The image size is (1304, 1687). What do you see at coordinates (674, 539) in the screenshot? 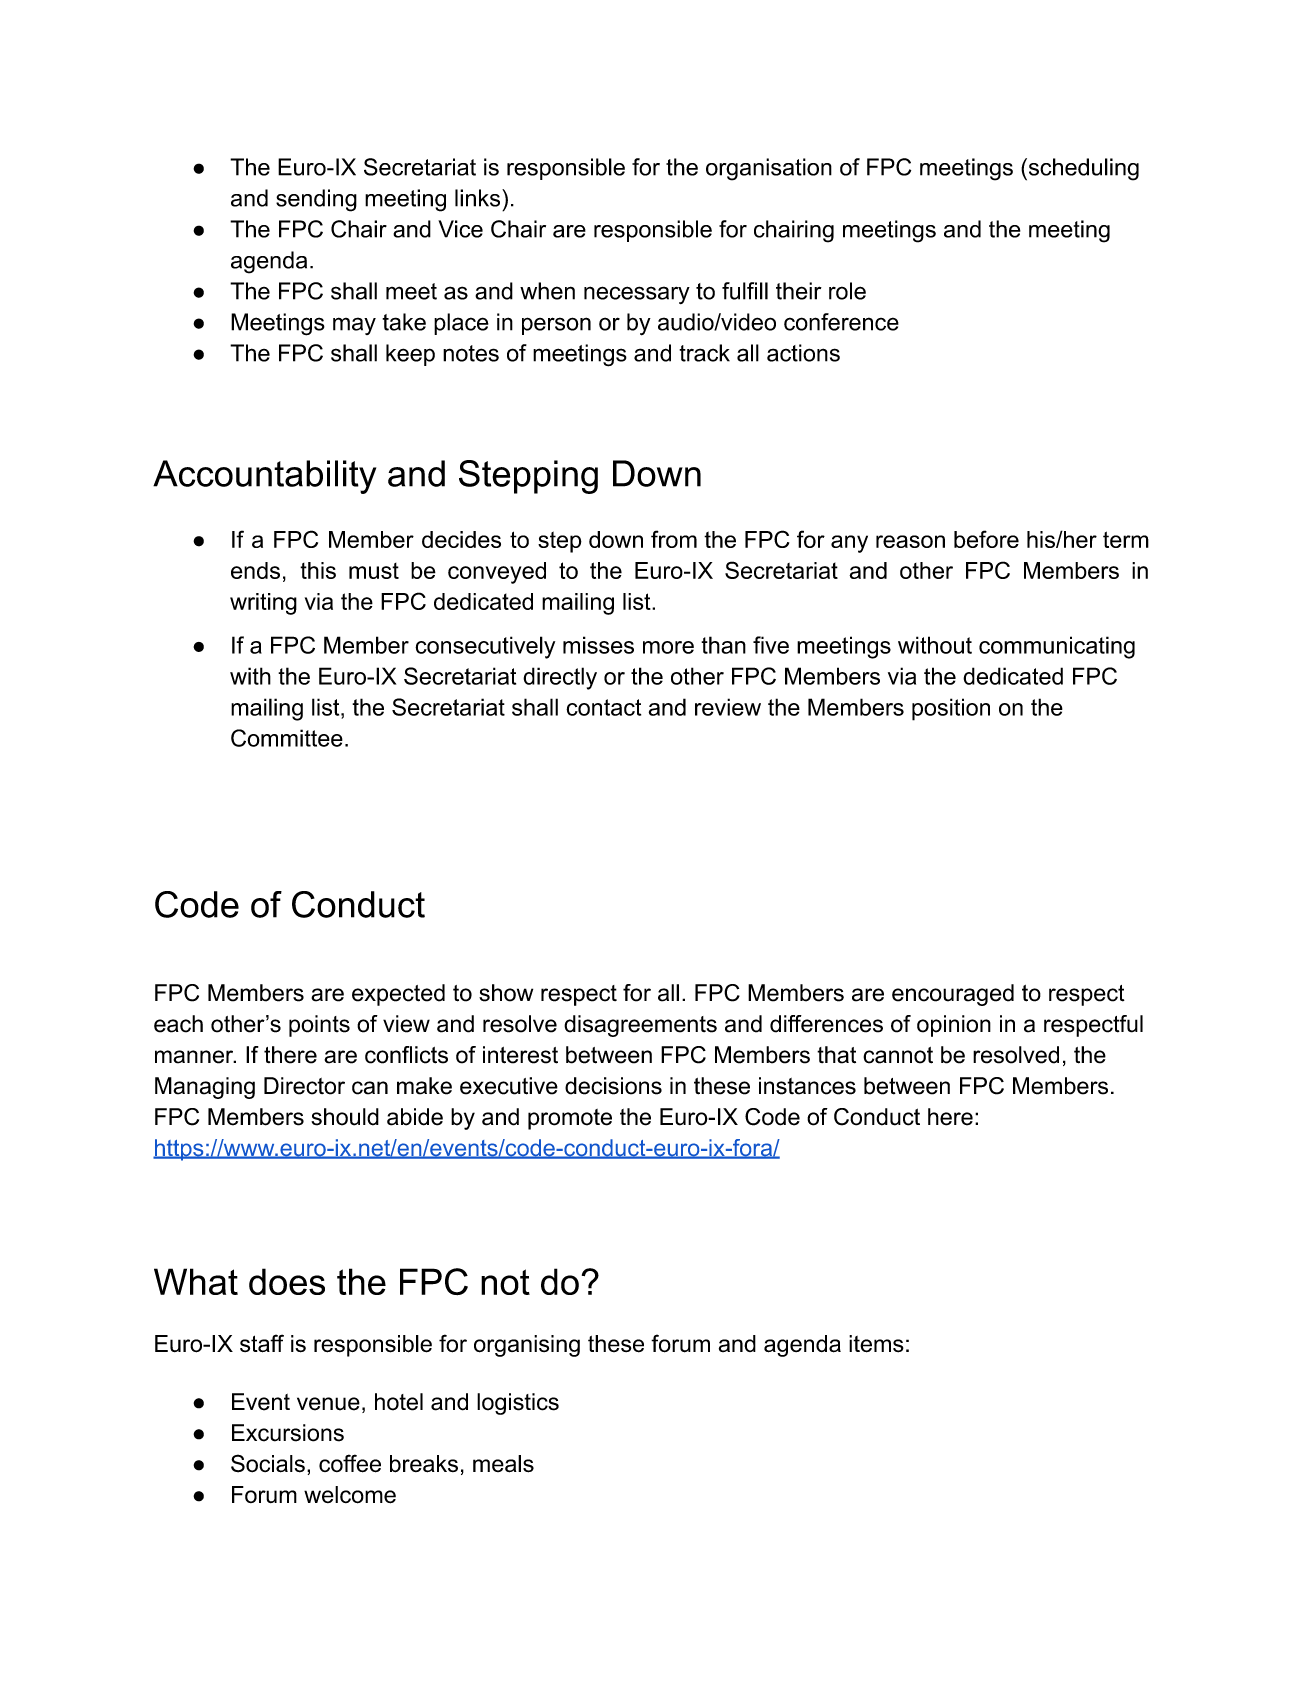
I see `from` at bounding box center [674, 539].
